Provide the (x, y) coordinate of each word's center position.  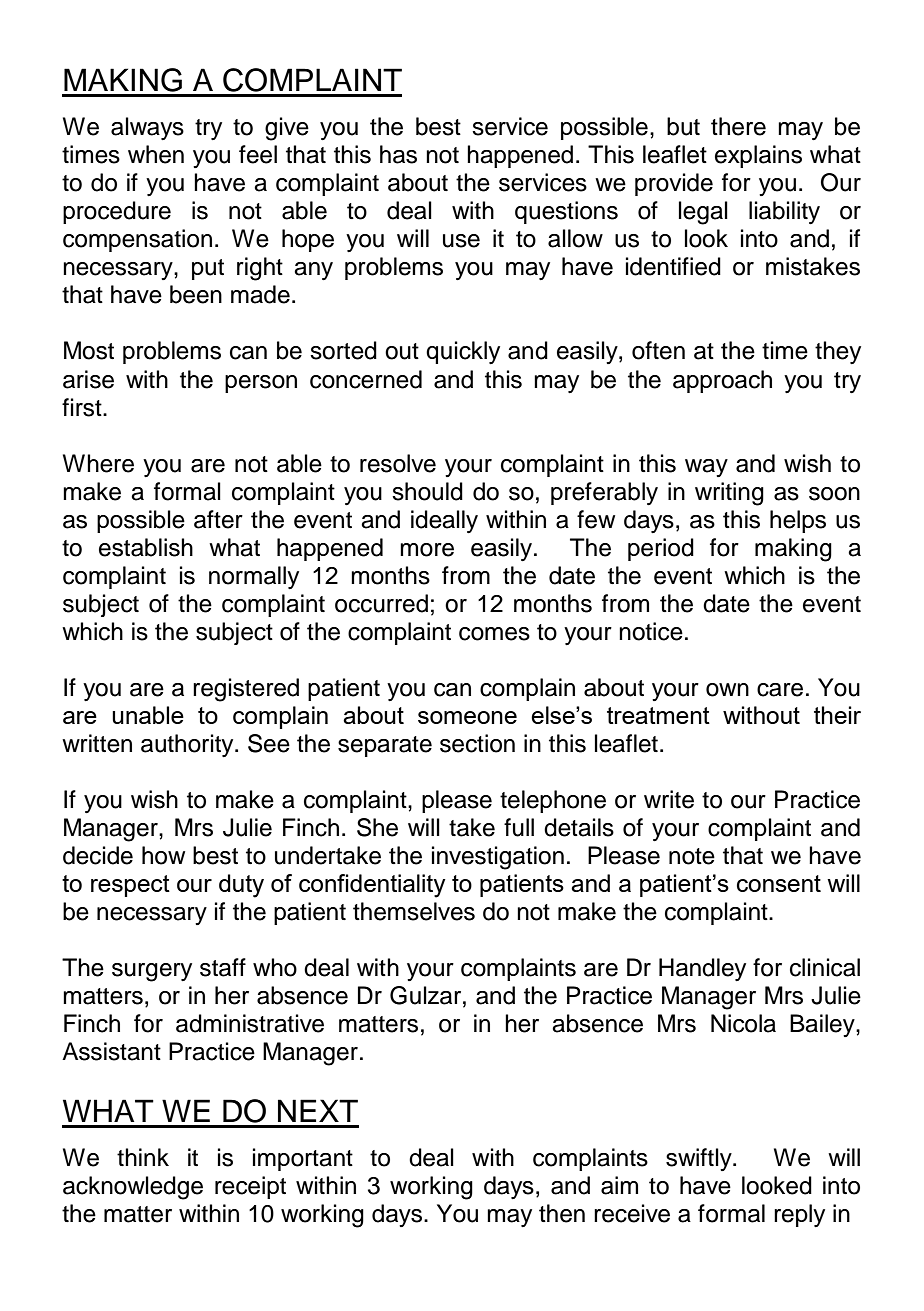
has (398, 154)
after (218, 519)
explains (758, 156)
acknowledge (133, 1188)
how (163, 855)
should (427, 491)
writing (729, 494)
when (156, 154)
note (692, 856)
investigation (498, 858)
